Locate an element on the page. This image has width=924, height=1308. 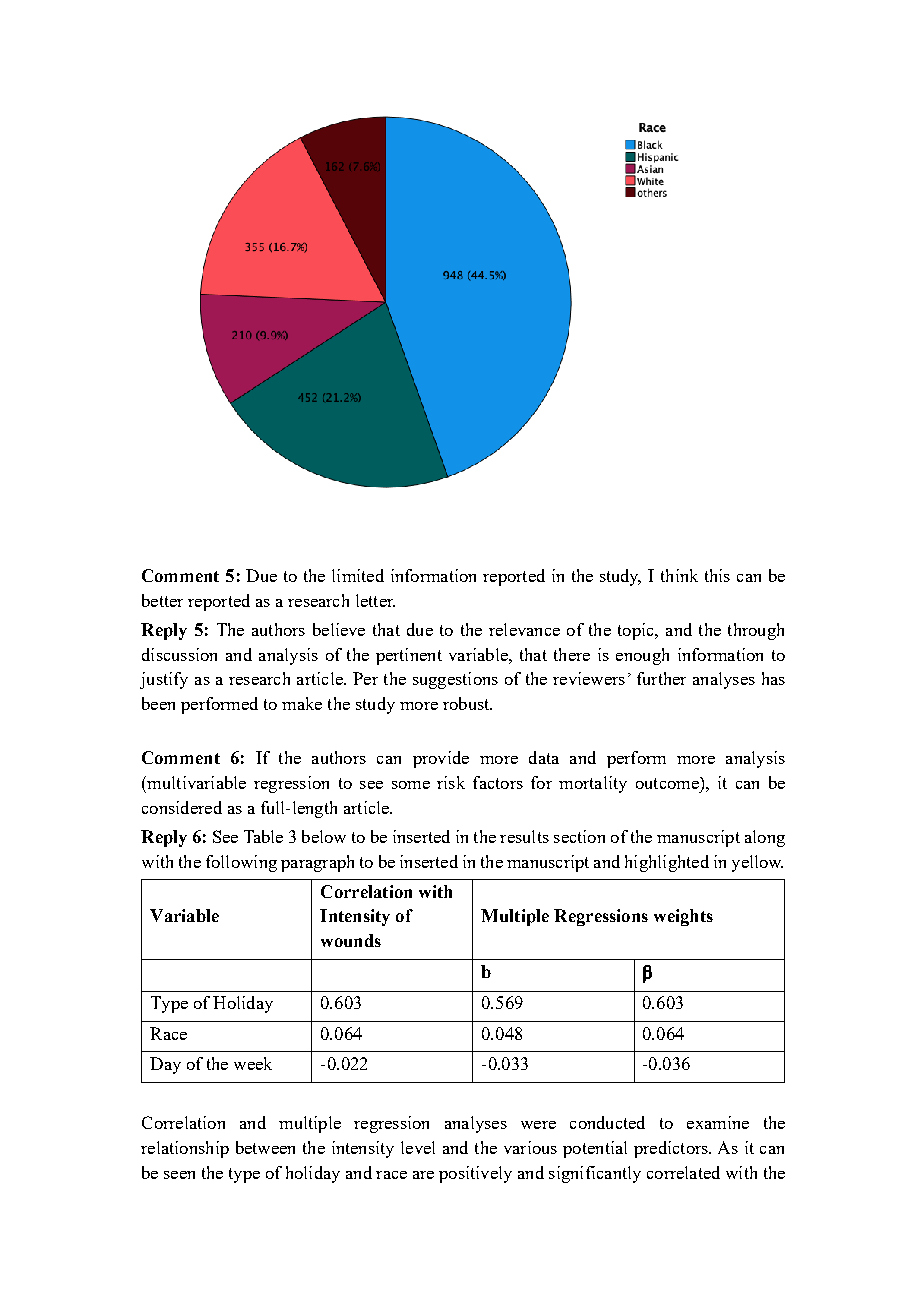
between is located at coordinates (265, 1147).
